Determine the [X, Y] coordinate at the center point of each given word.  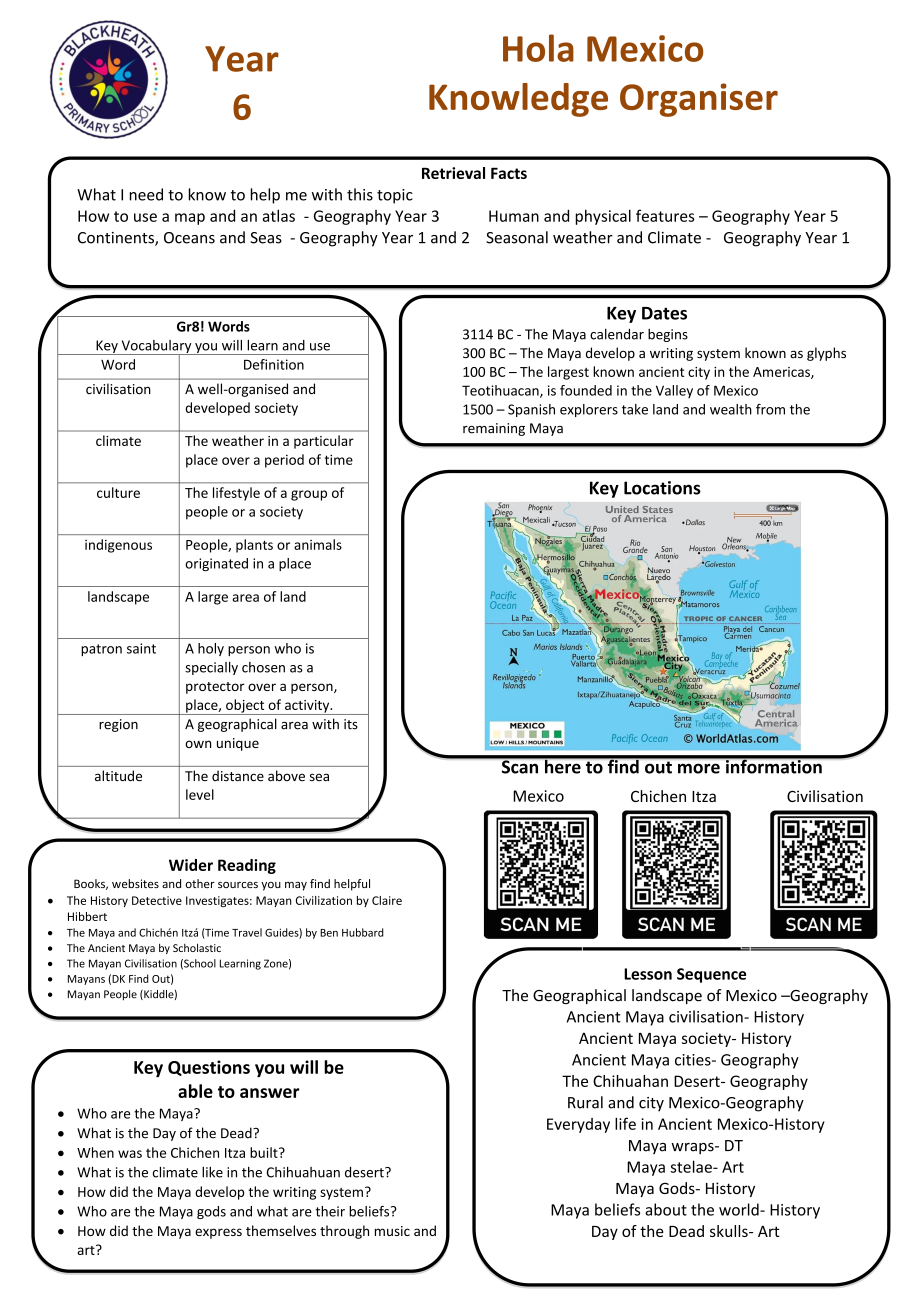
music [392, 1231]
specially [211, 668]
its [351, 724]
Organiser [699, 100]
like [212, 1172]
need [146, 194]
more [699, 769]
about [666, 1209]
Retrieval [453, 173]
